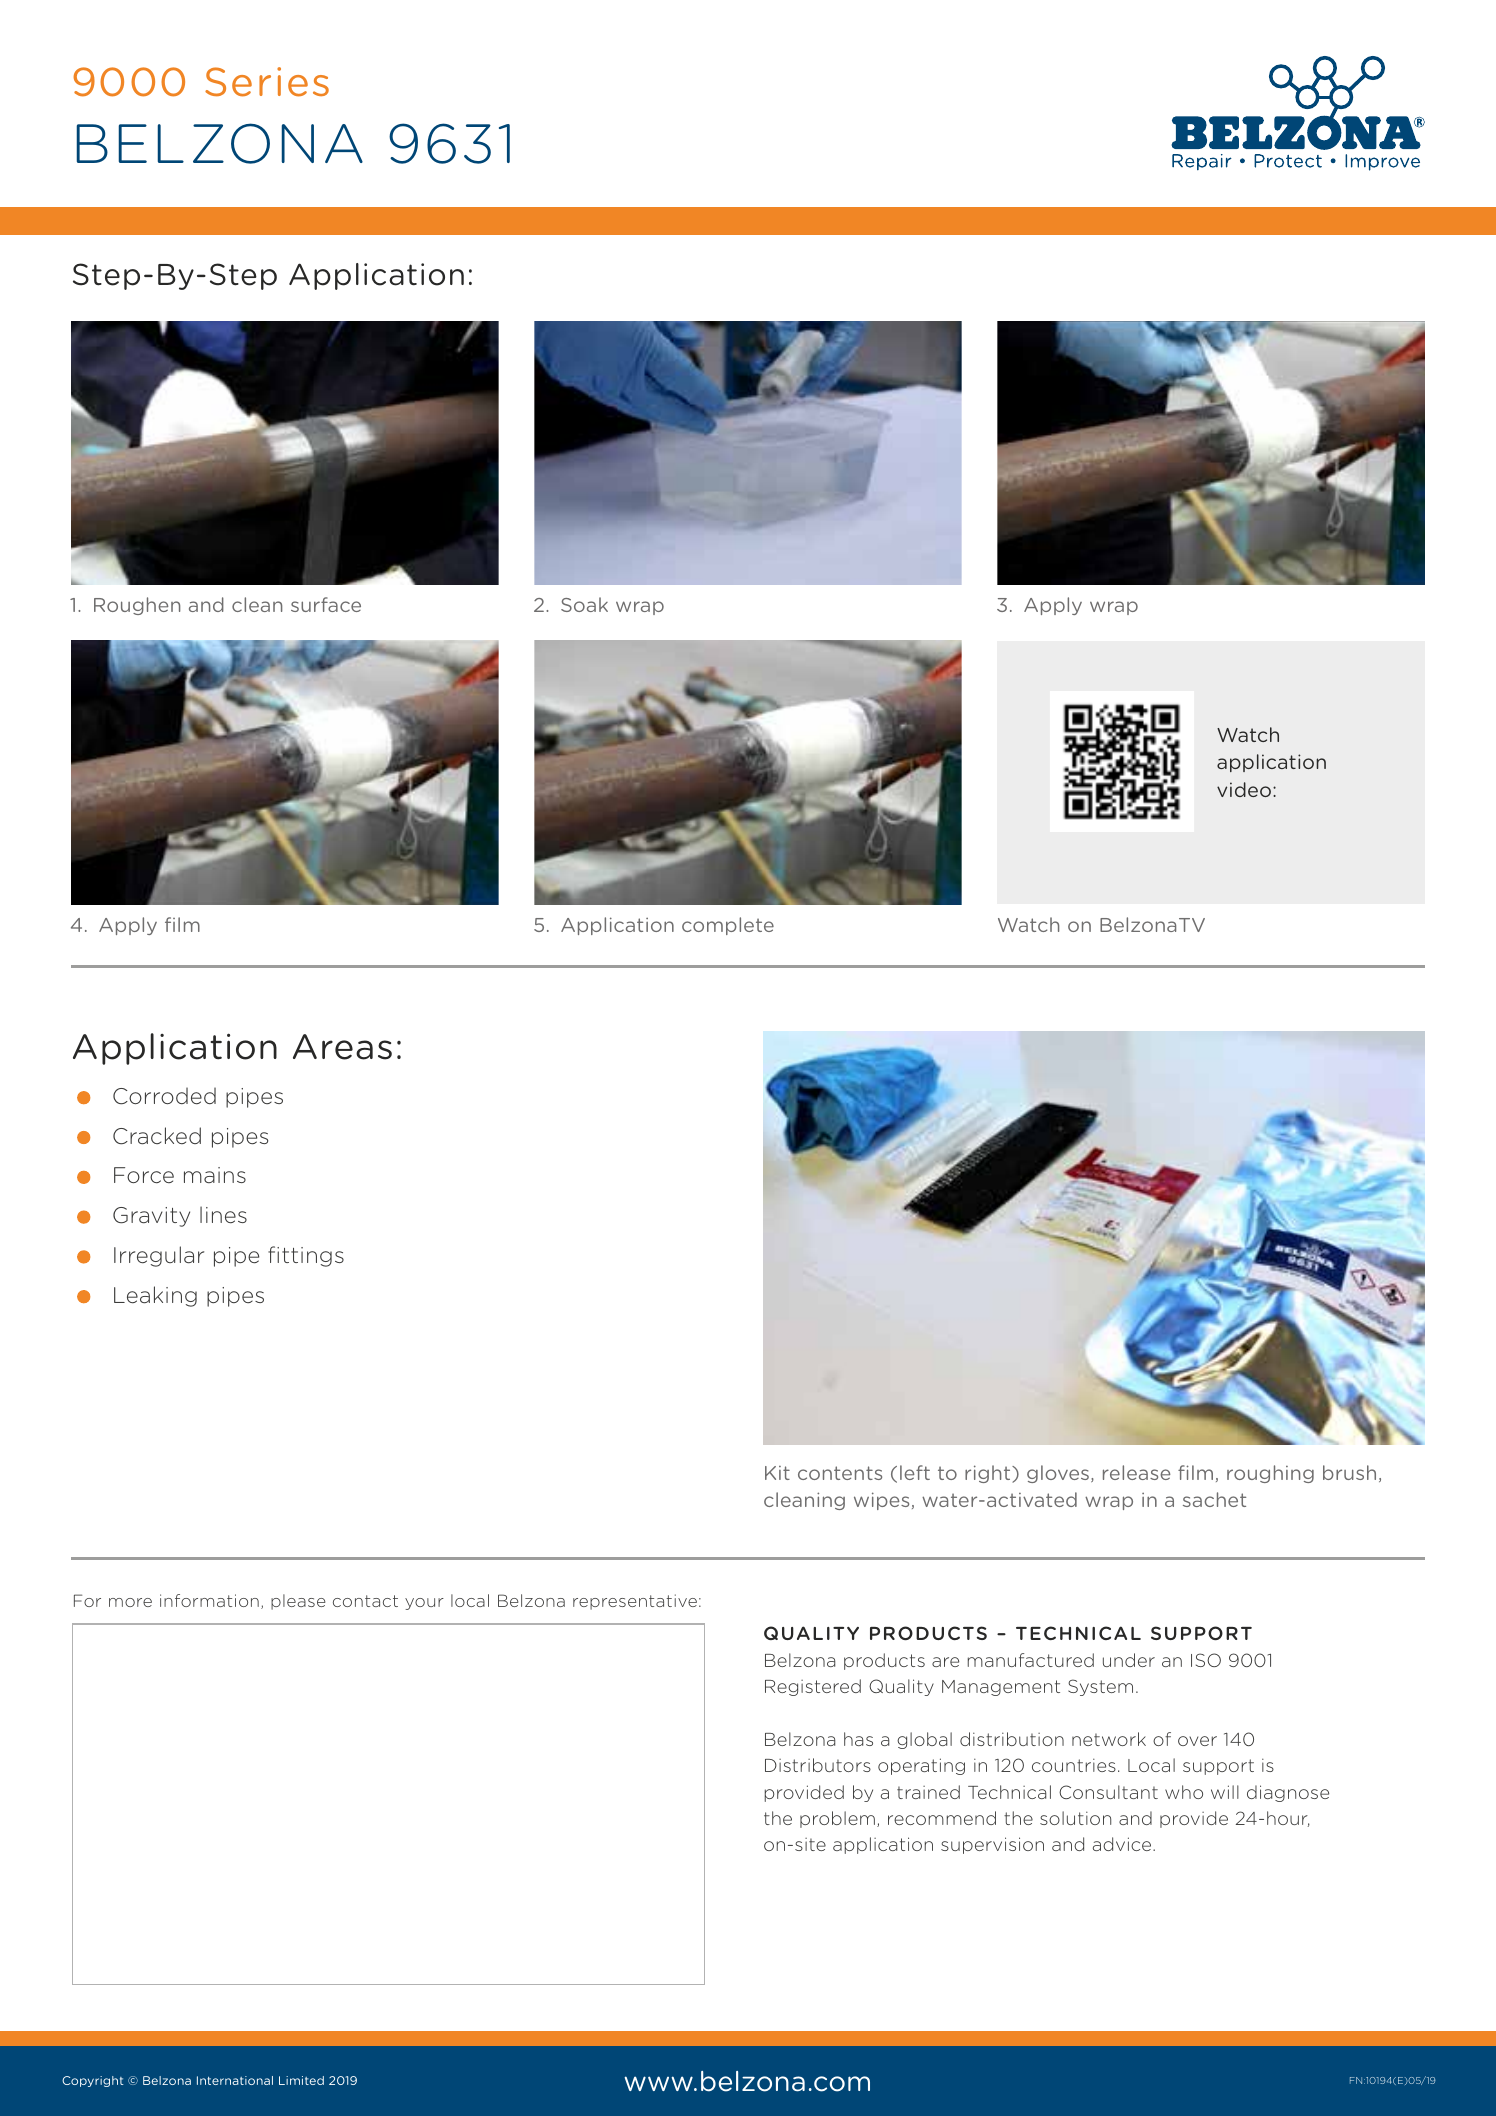 The image size is (1496, 2116). Describe the element at coordinates (1137, 1472) in the image. I see `release` at that location.
